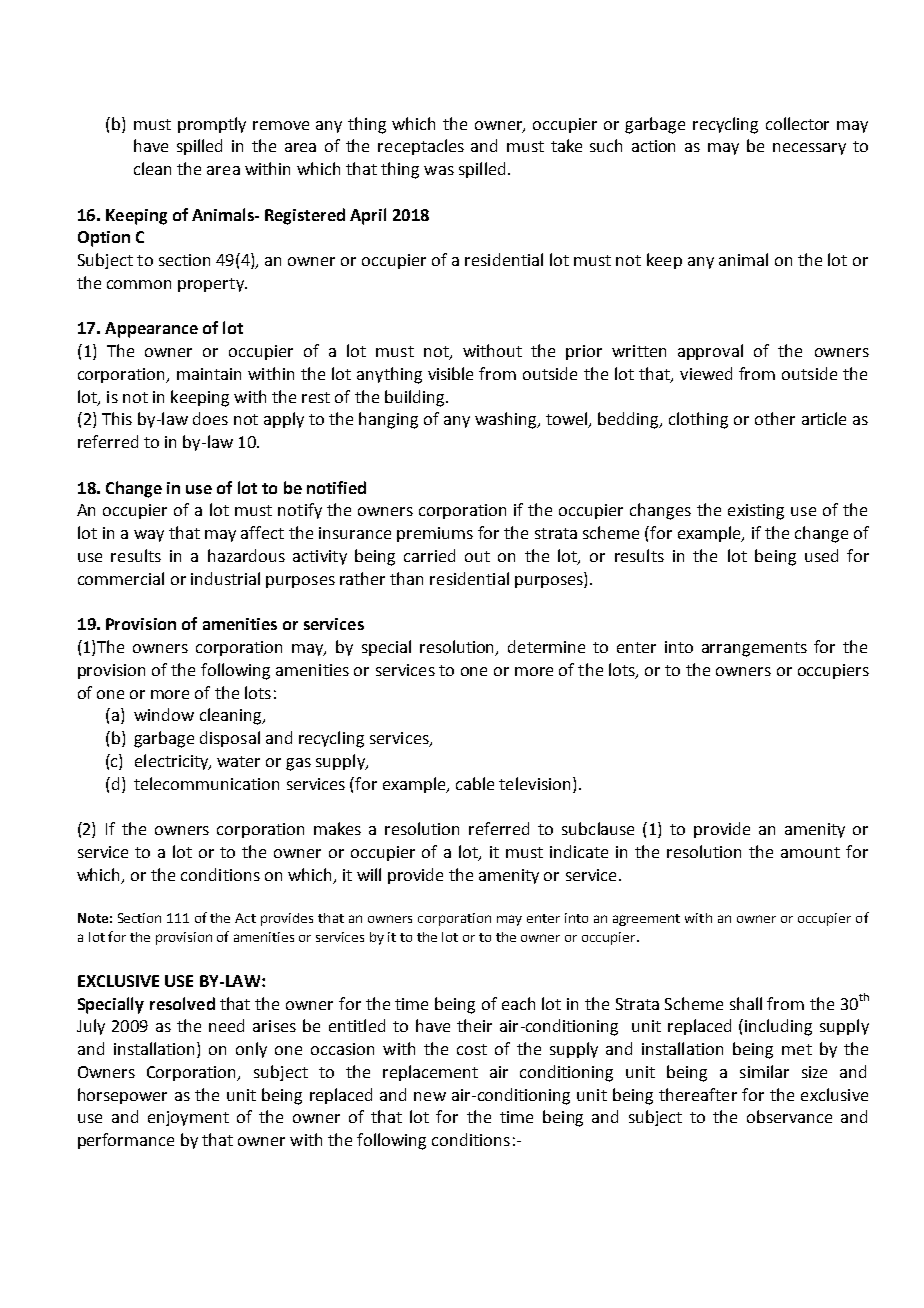  I want to click on industrial, so click(225, 578).
